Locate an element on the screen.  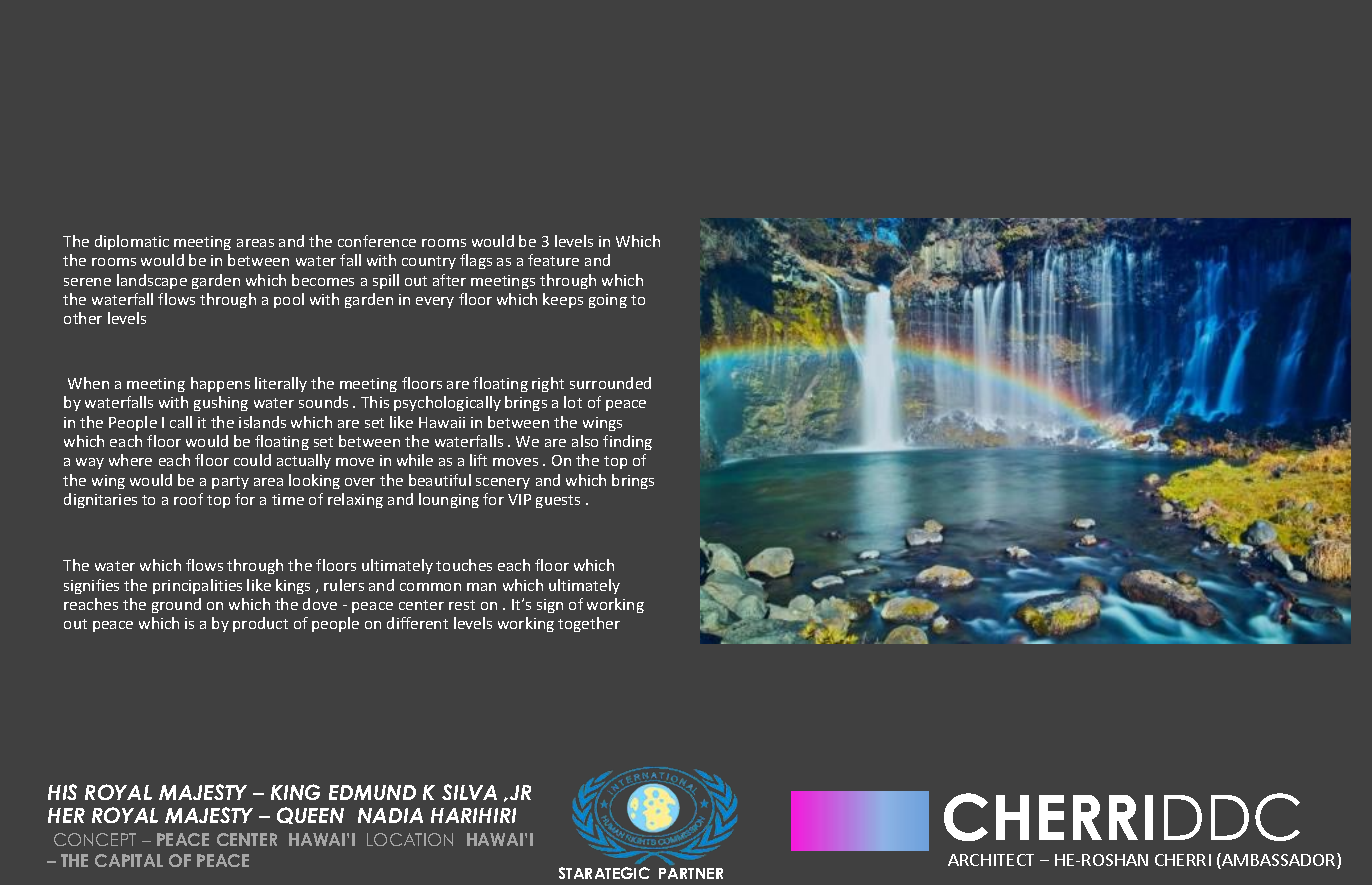
AMBASSADOR is located at coordinates (1279, 861).
